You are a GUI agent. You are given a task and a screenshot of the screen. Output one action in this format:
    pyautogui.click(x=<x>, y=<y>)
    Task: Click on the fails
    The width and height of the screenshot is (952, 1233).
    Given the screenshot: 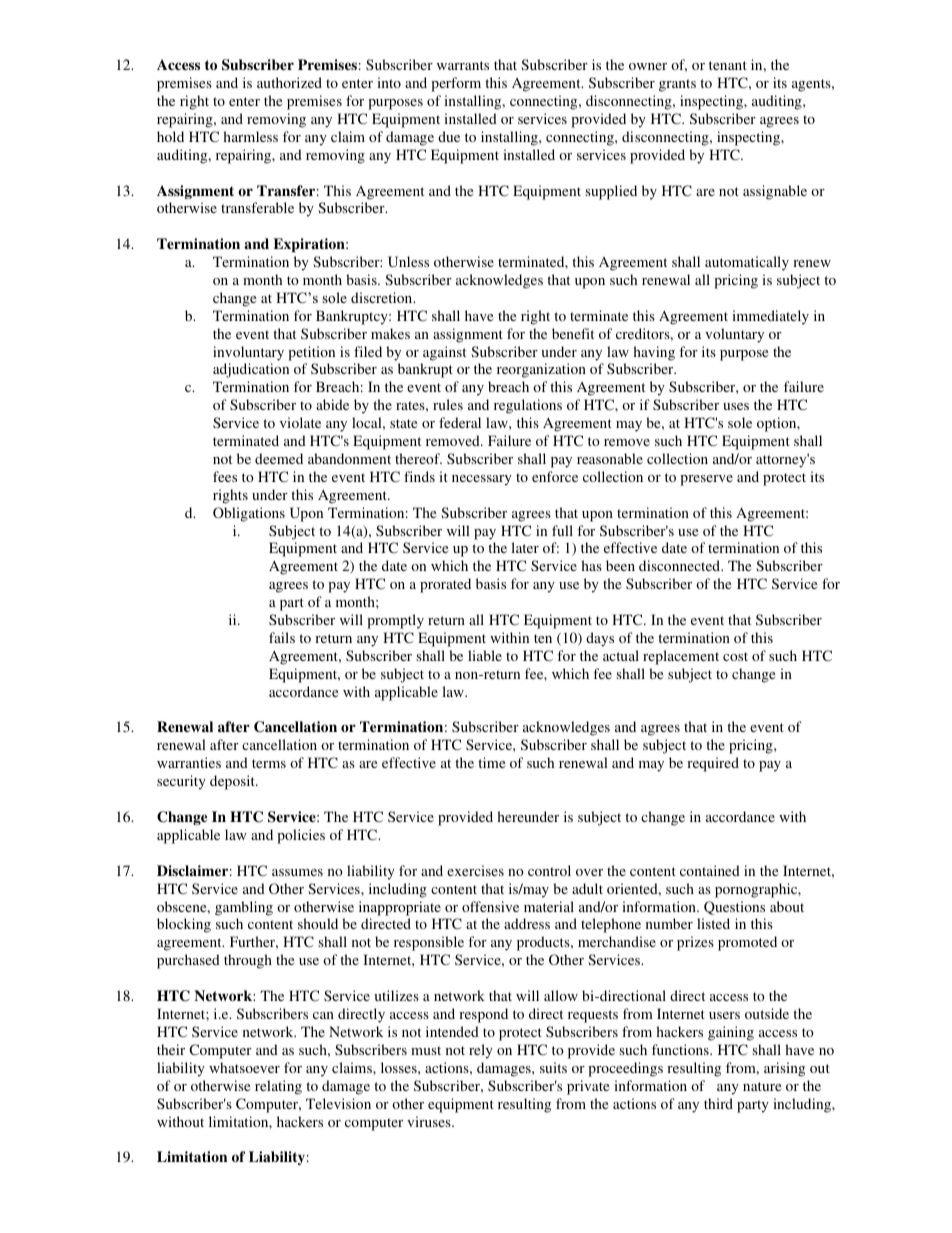 What is the action you would take?
    pyautogui.click(x=282, y=637)
